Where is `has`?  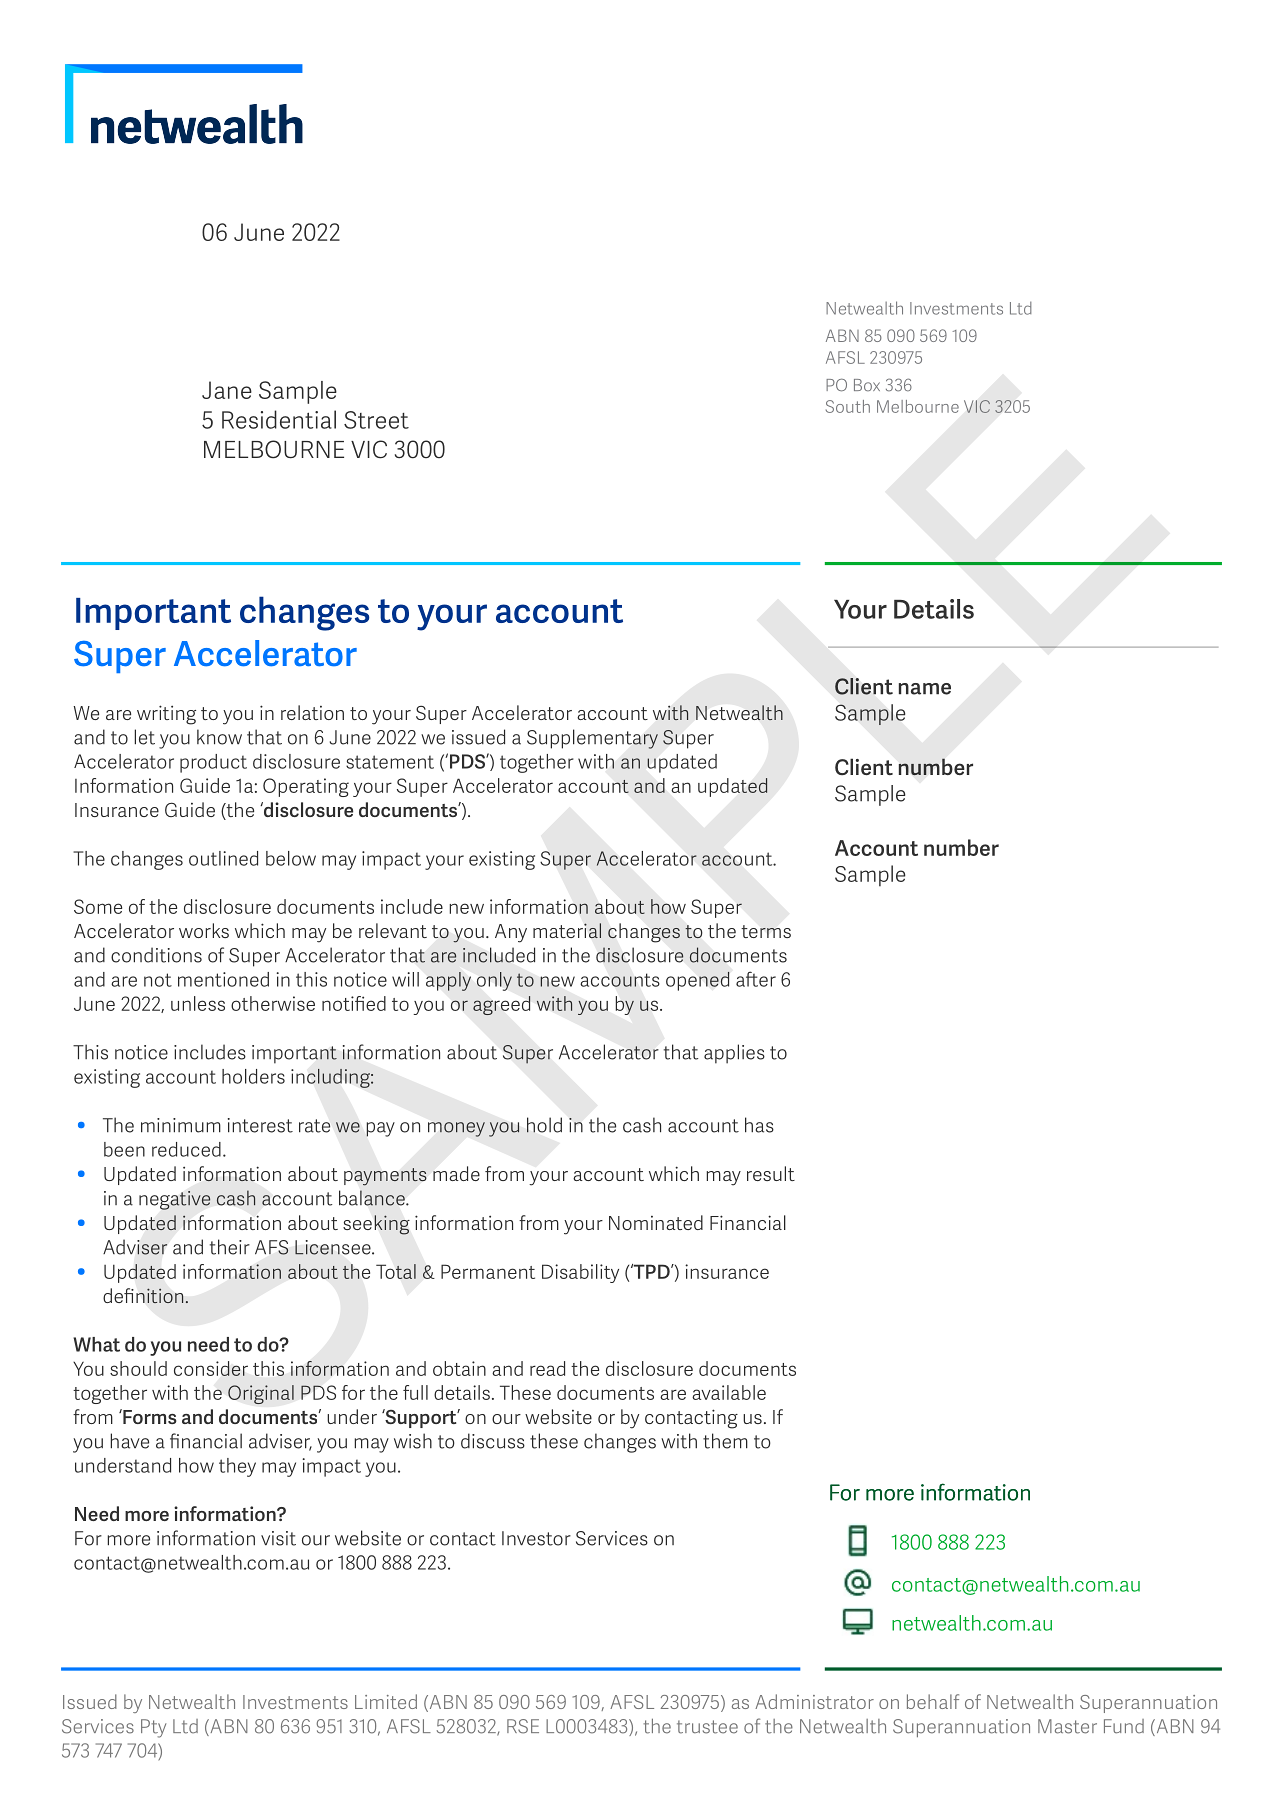 has is located at coordinates (759, 1125).
